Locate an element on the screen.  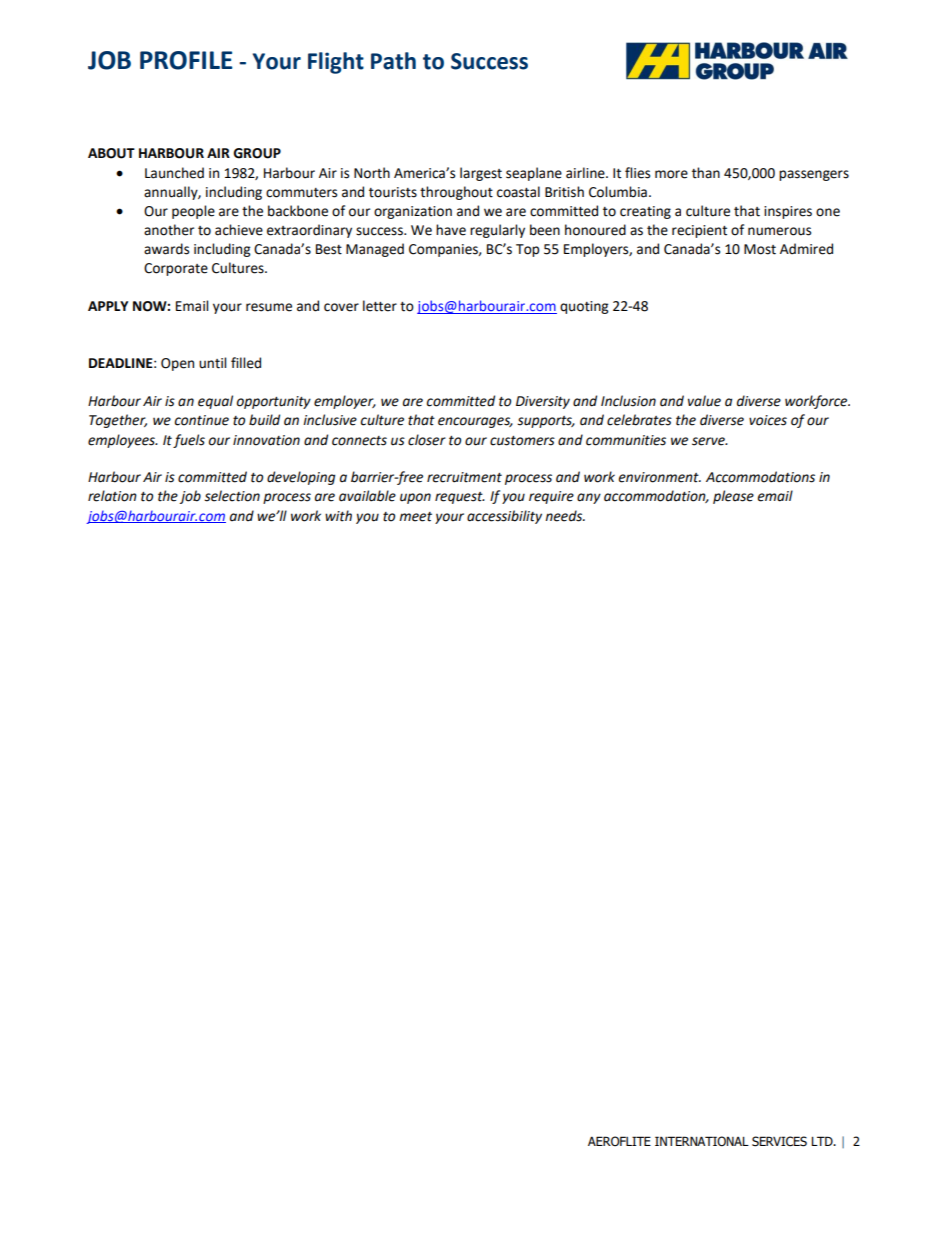
INTERNATIONAL is located at coordinates (702, 1141).
